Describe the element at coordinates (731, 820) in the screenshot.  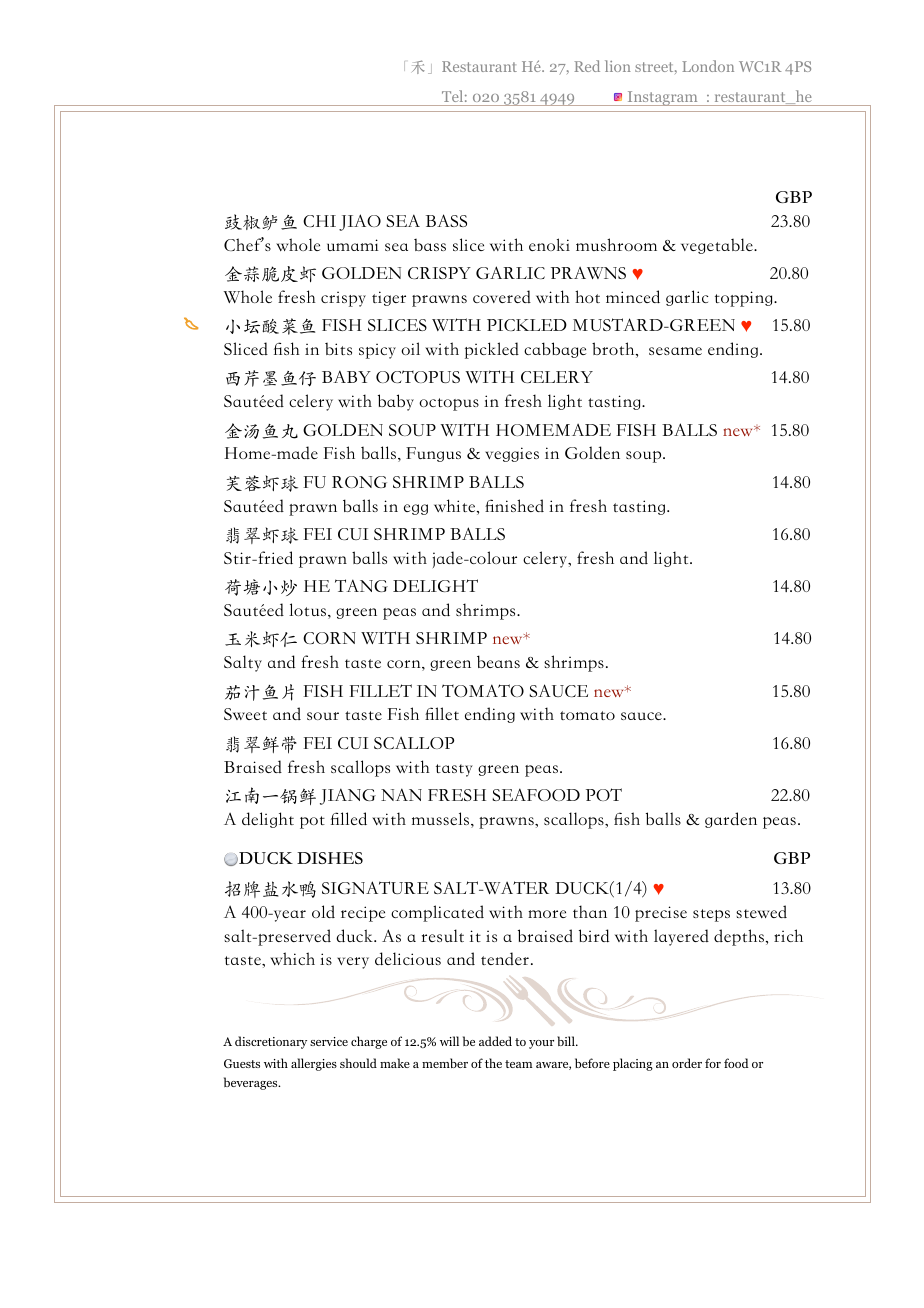
I see `garden` at that location.
